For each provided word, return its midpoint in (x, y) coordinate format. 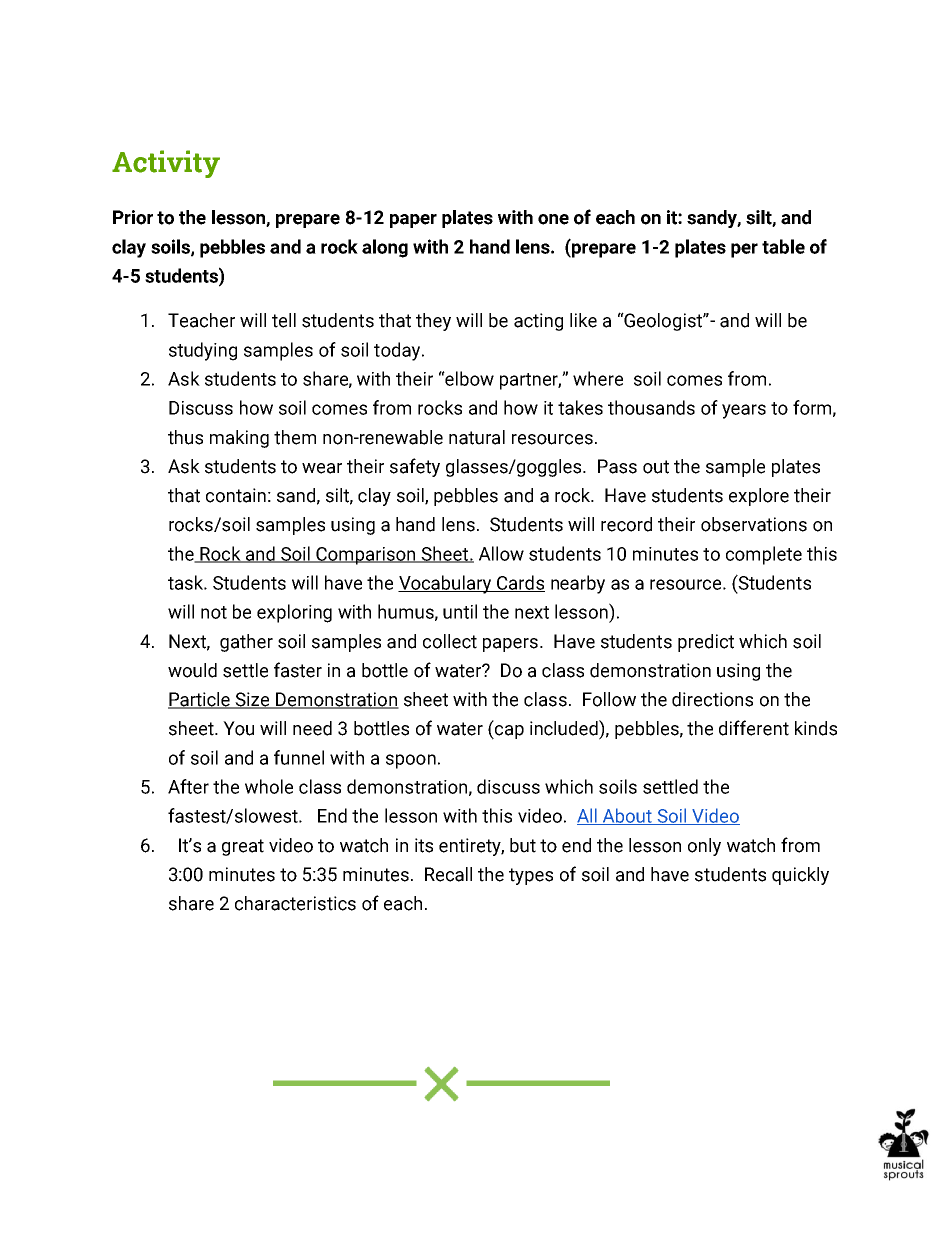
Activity (166, 164)
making (239, 439)
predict (706, 643)
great (243, 847)
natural (477, 437)
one (553, 219)
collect (450, 641)
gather (246, 643)
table (783, 246)
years (744, 411)
